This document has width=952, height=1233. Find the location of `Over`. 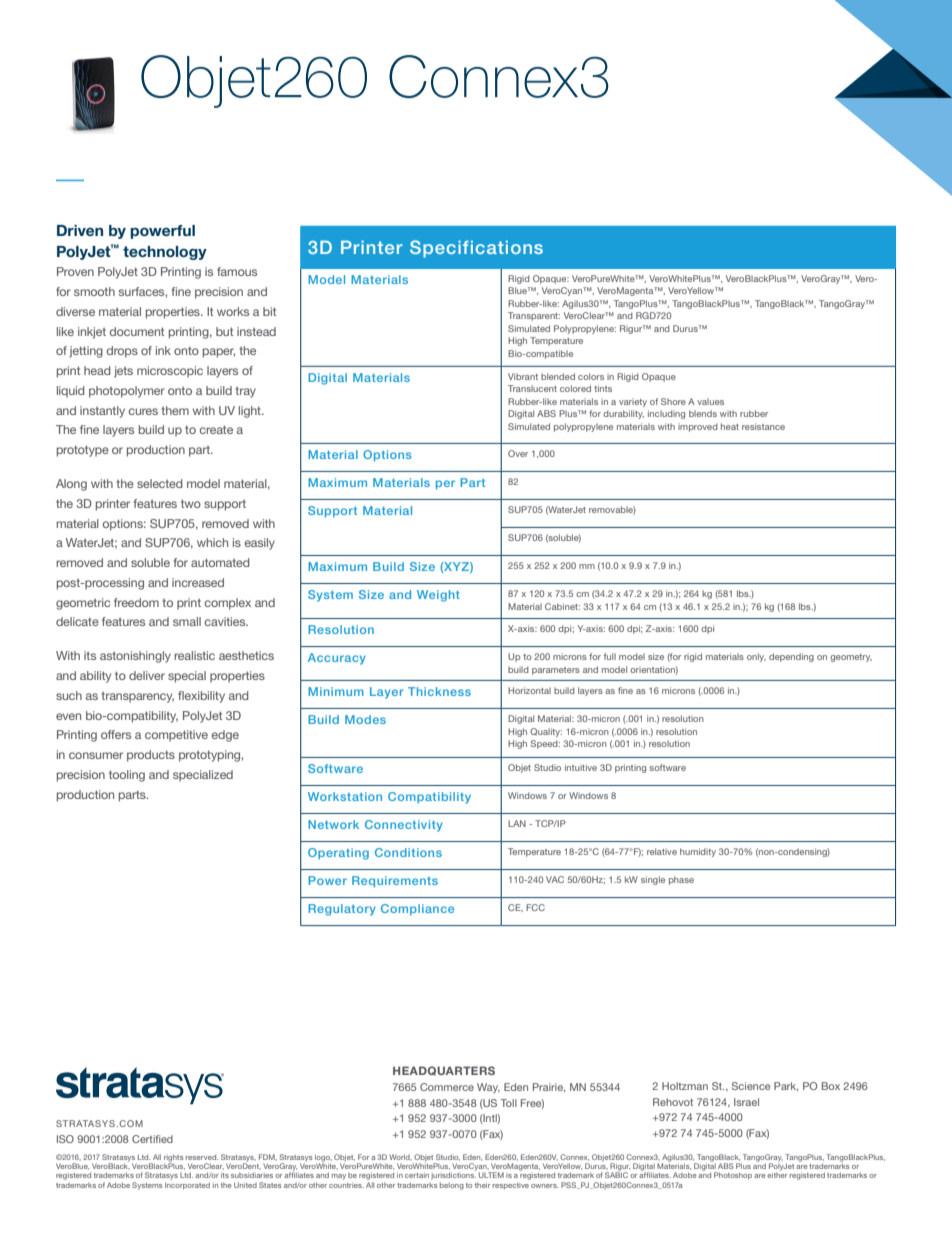

Over is located at coordinates (518, 453).
